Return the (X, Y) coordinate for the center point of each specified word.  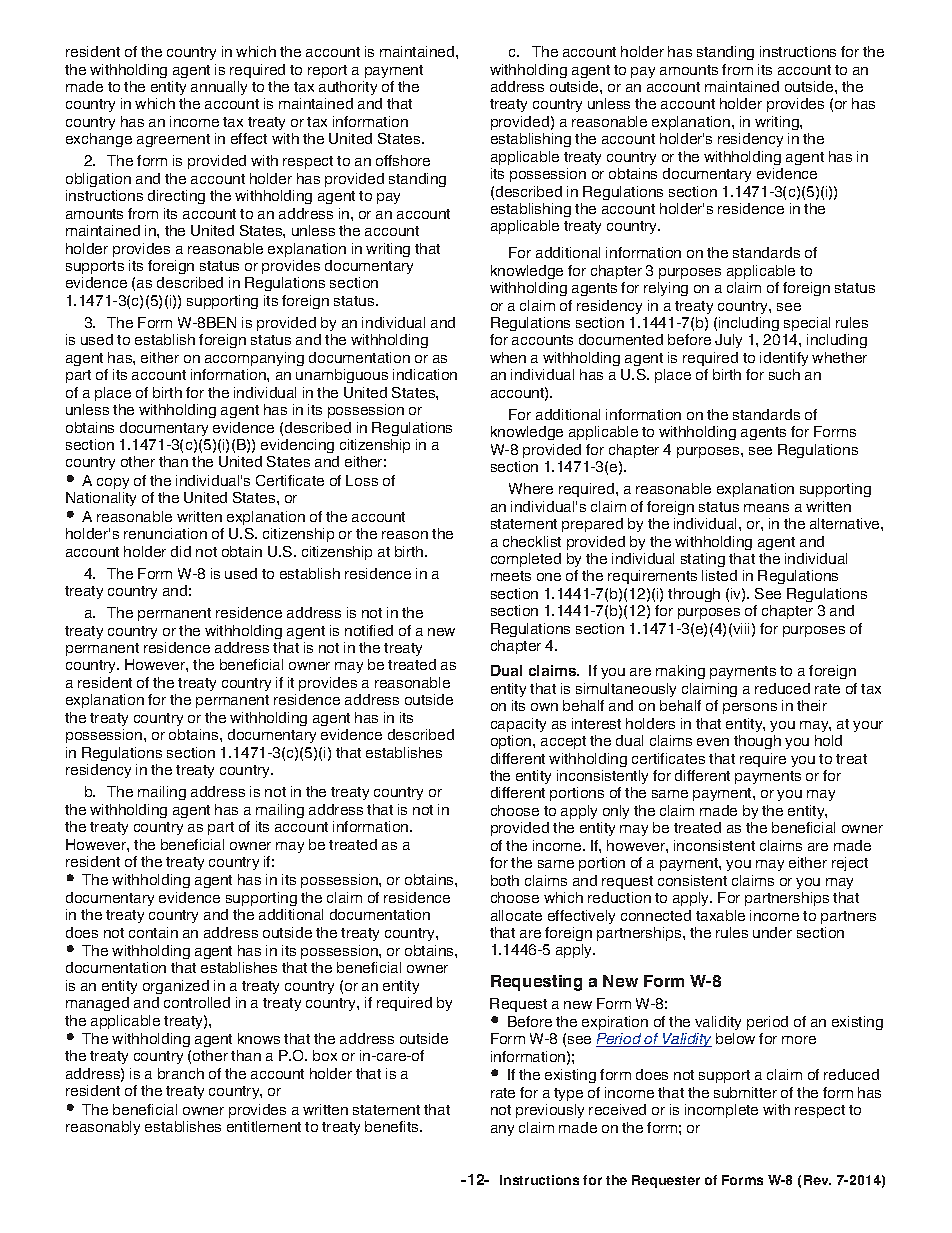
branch (181, 1073)
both (505, 880)
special (807, 324)
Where (531, 488)
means (766, 508)
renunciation (165, 533)
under (772, 932)
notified (369, 630)
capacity (518, 725)
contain (153, 932)
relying (666, 289)
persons (750, 708)
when (508, 357)
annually (219, 88)
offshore (403, 160)
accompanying (254, 359)
